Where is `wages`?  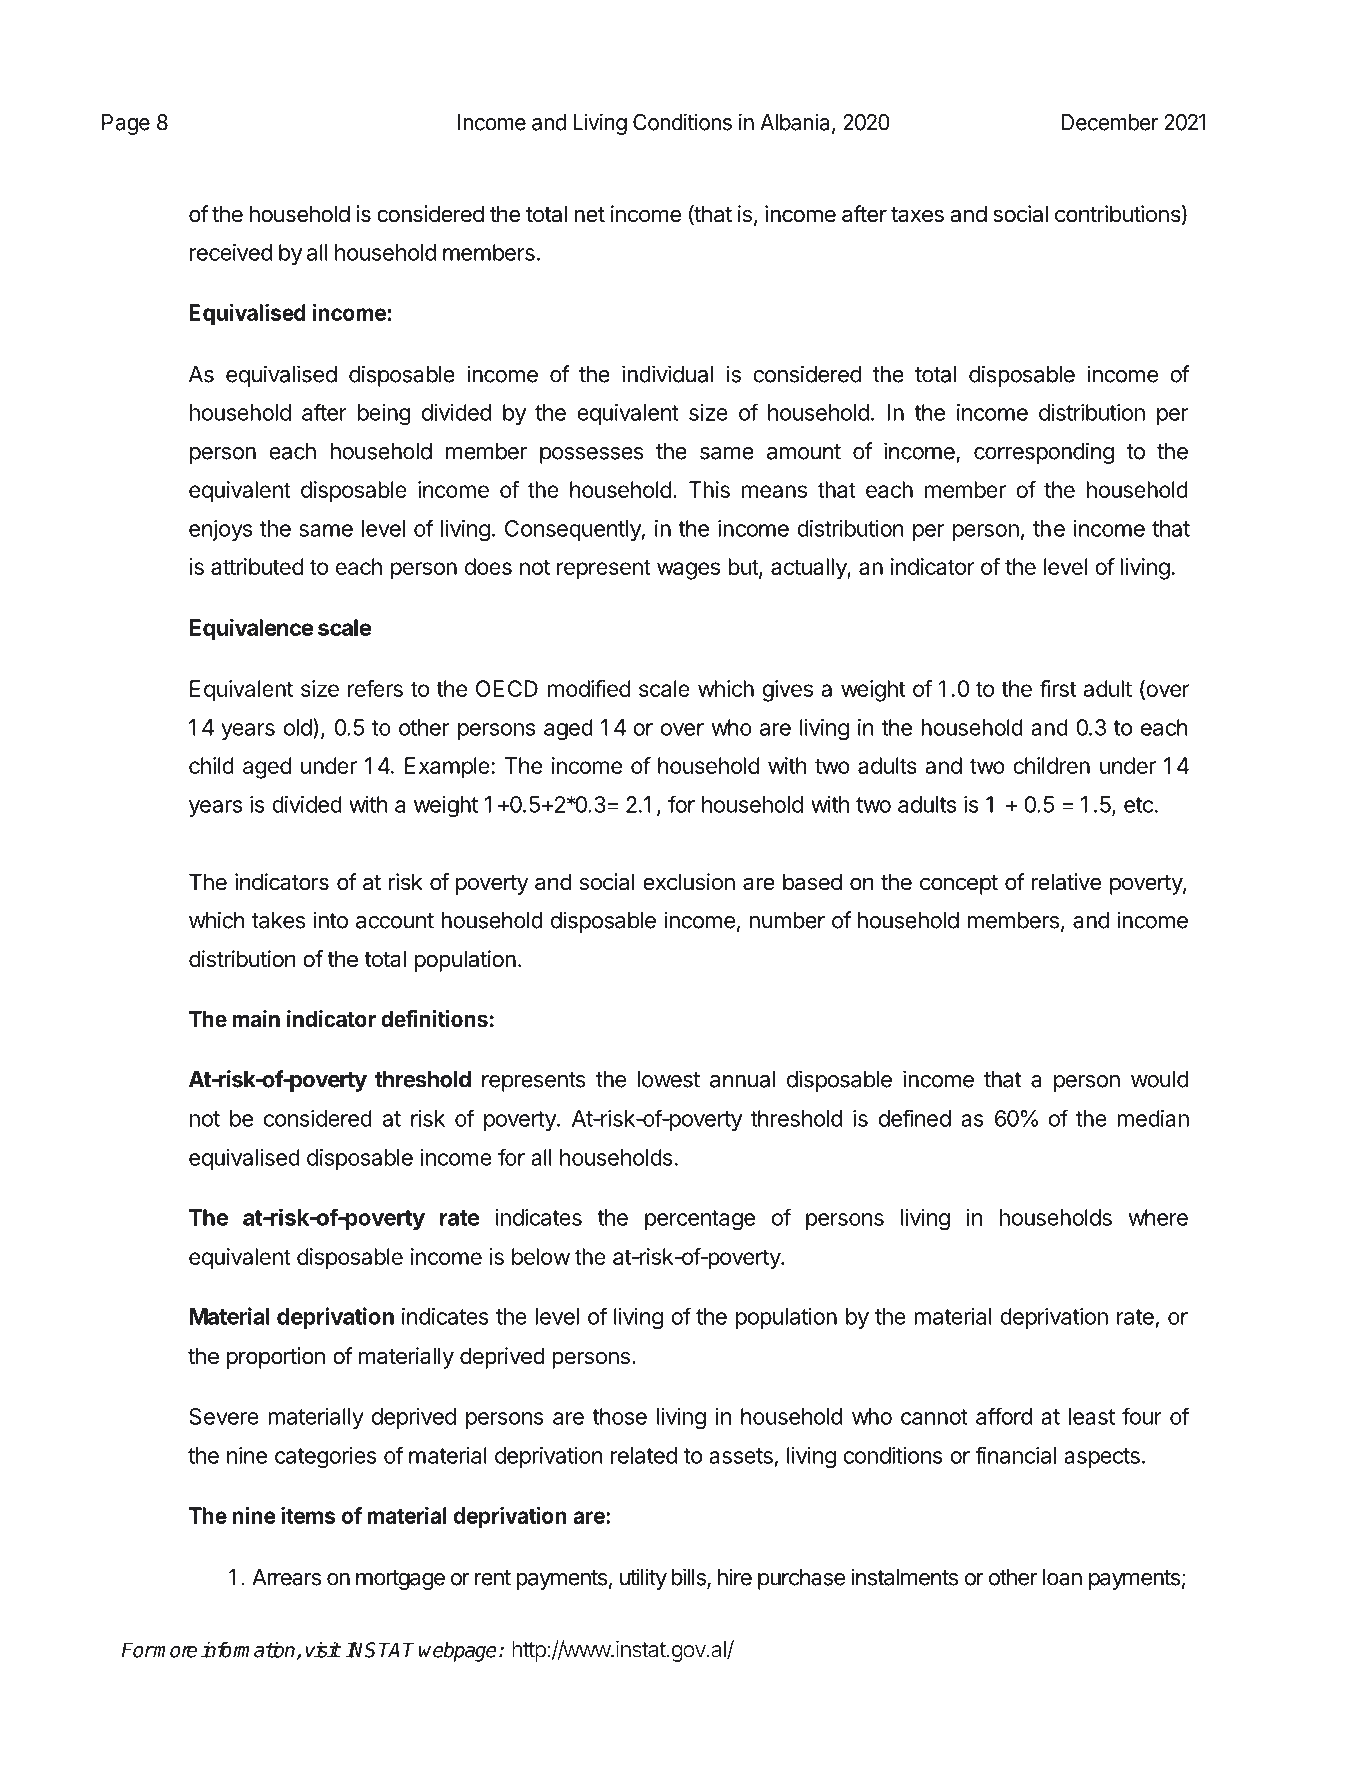 wages is located at coordinates (688, 571).
